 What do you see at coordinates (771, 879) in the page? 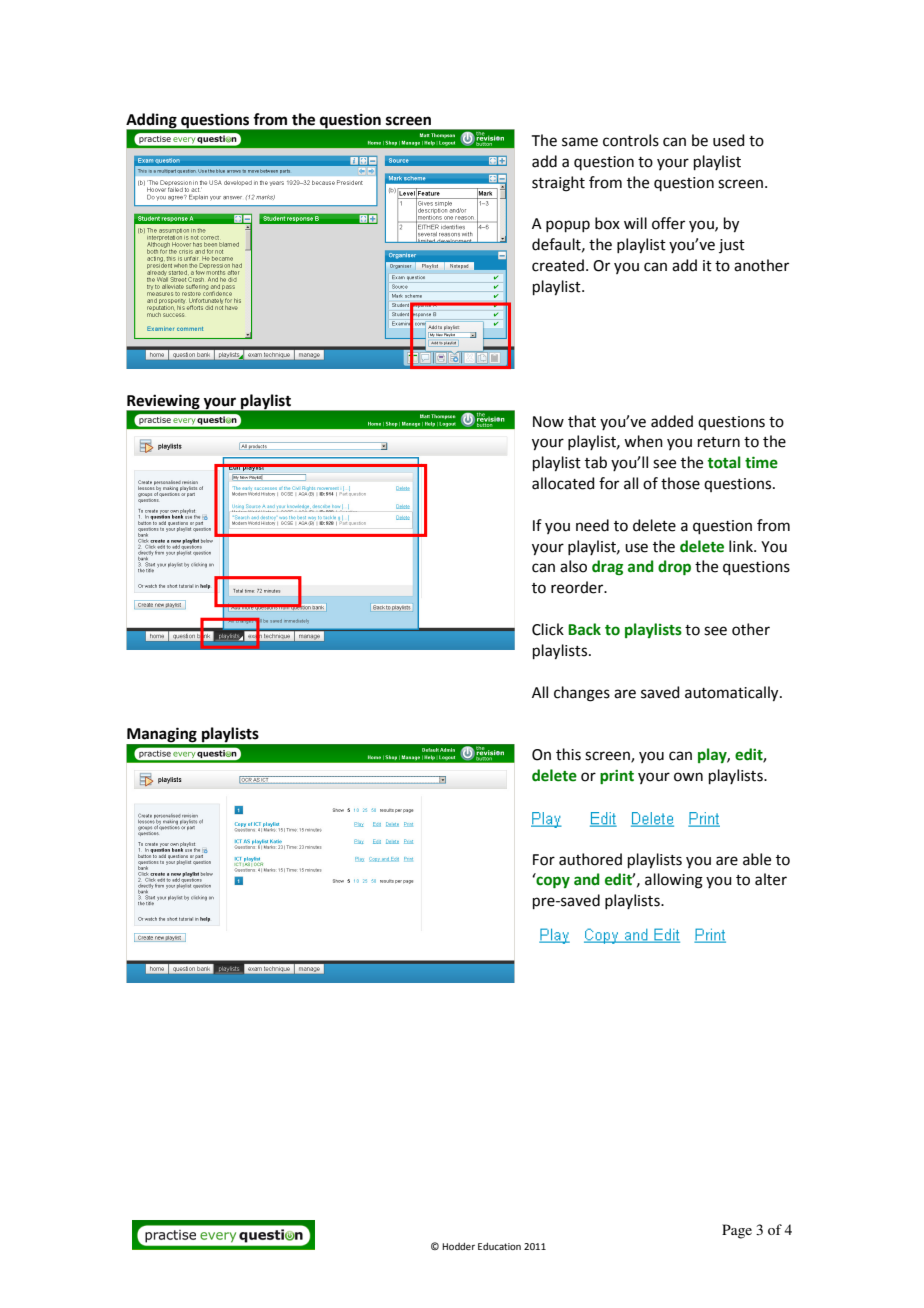
I see `alter` at bounding box center [771, 879].
